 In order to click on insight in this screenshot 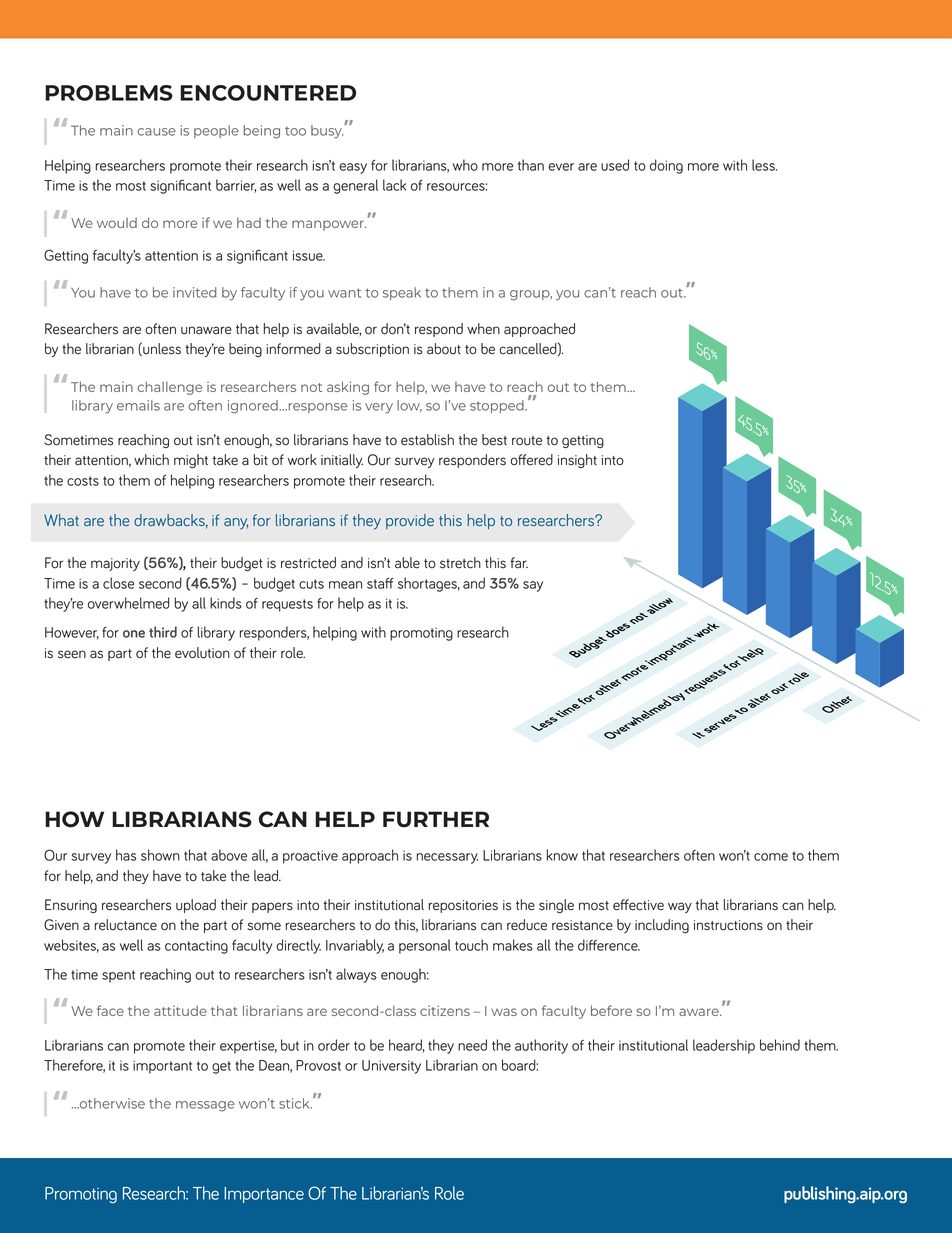, I will do `click(577, 461)`.
